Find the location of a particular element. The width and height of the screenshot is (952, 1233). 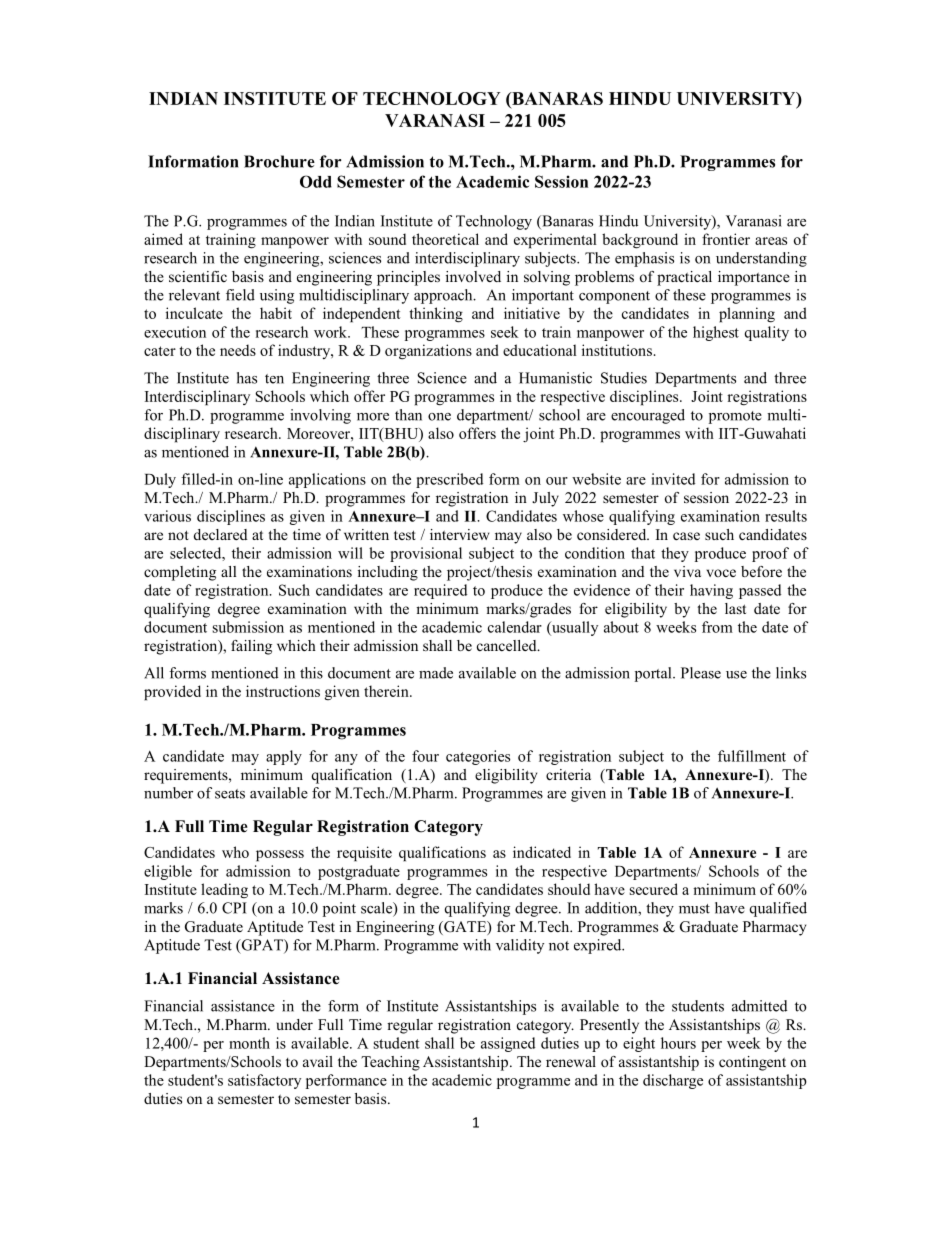

than is located at coordinates (408, 415).
